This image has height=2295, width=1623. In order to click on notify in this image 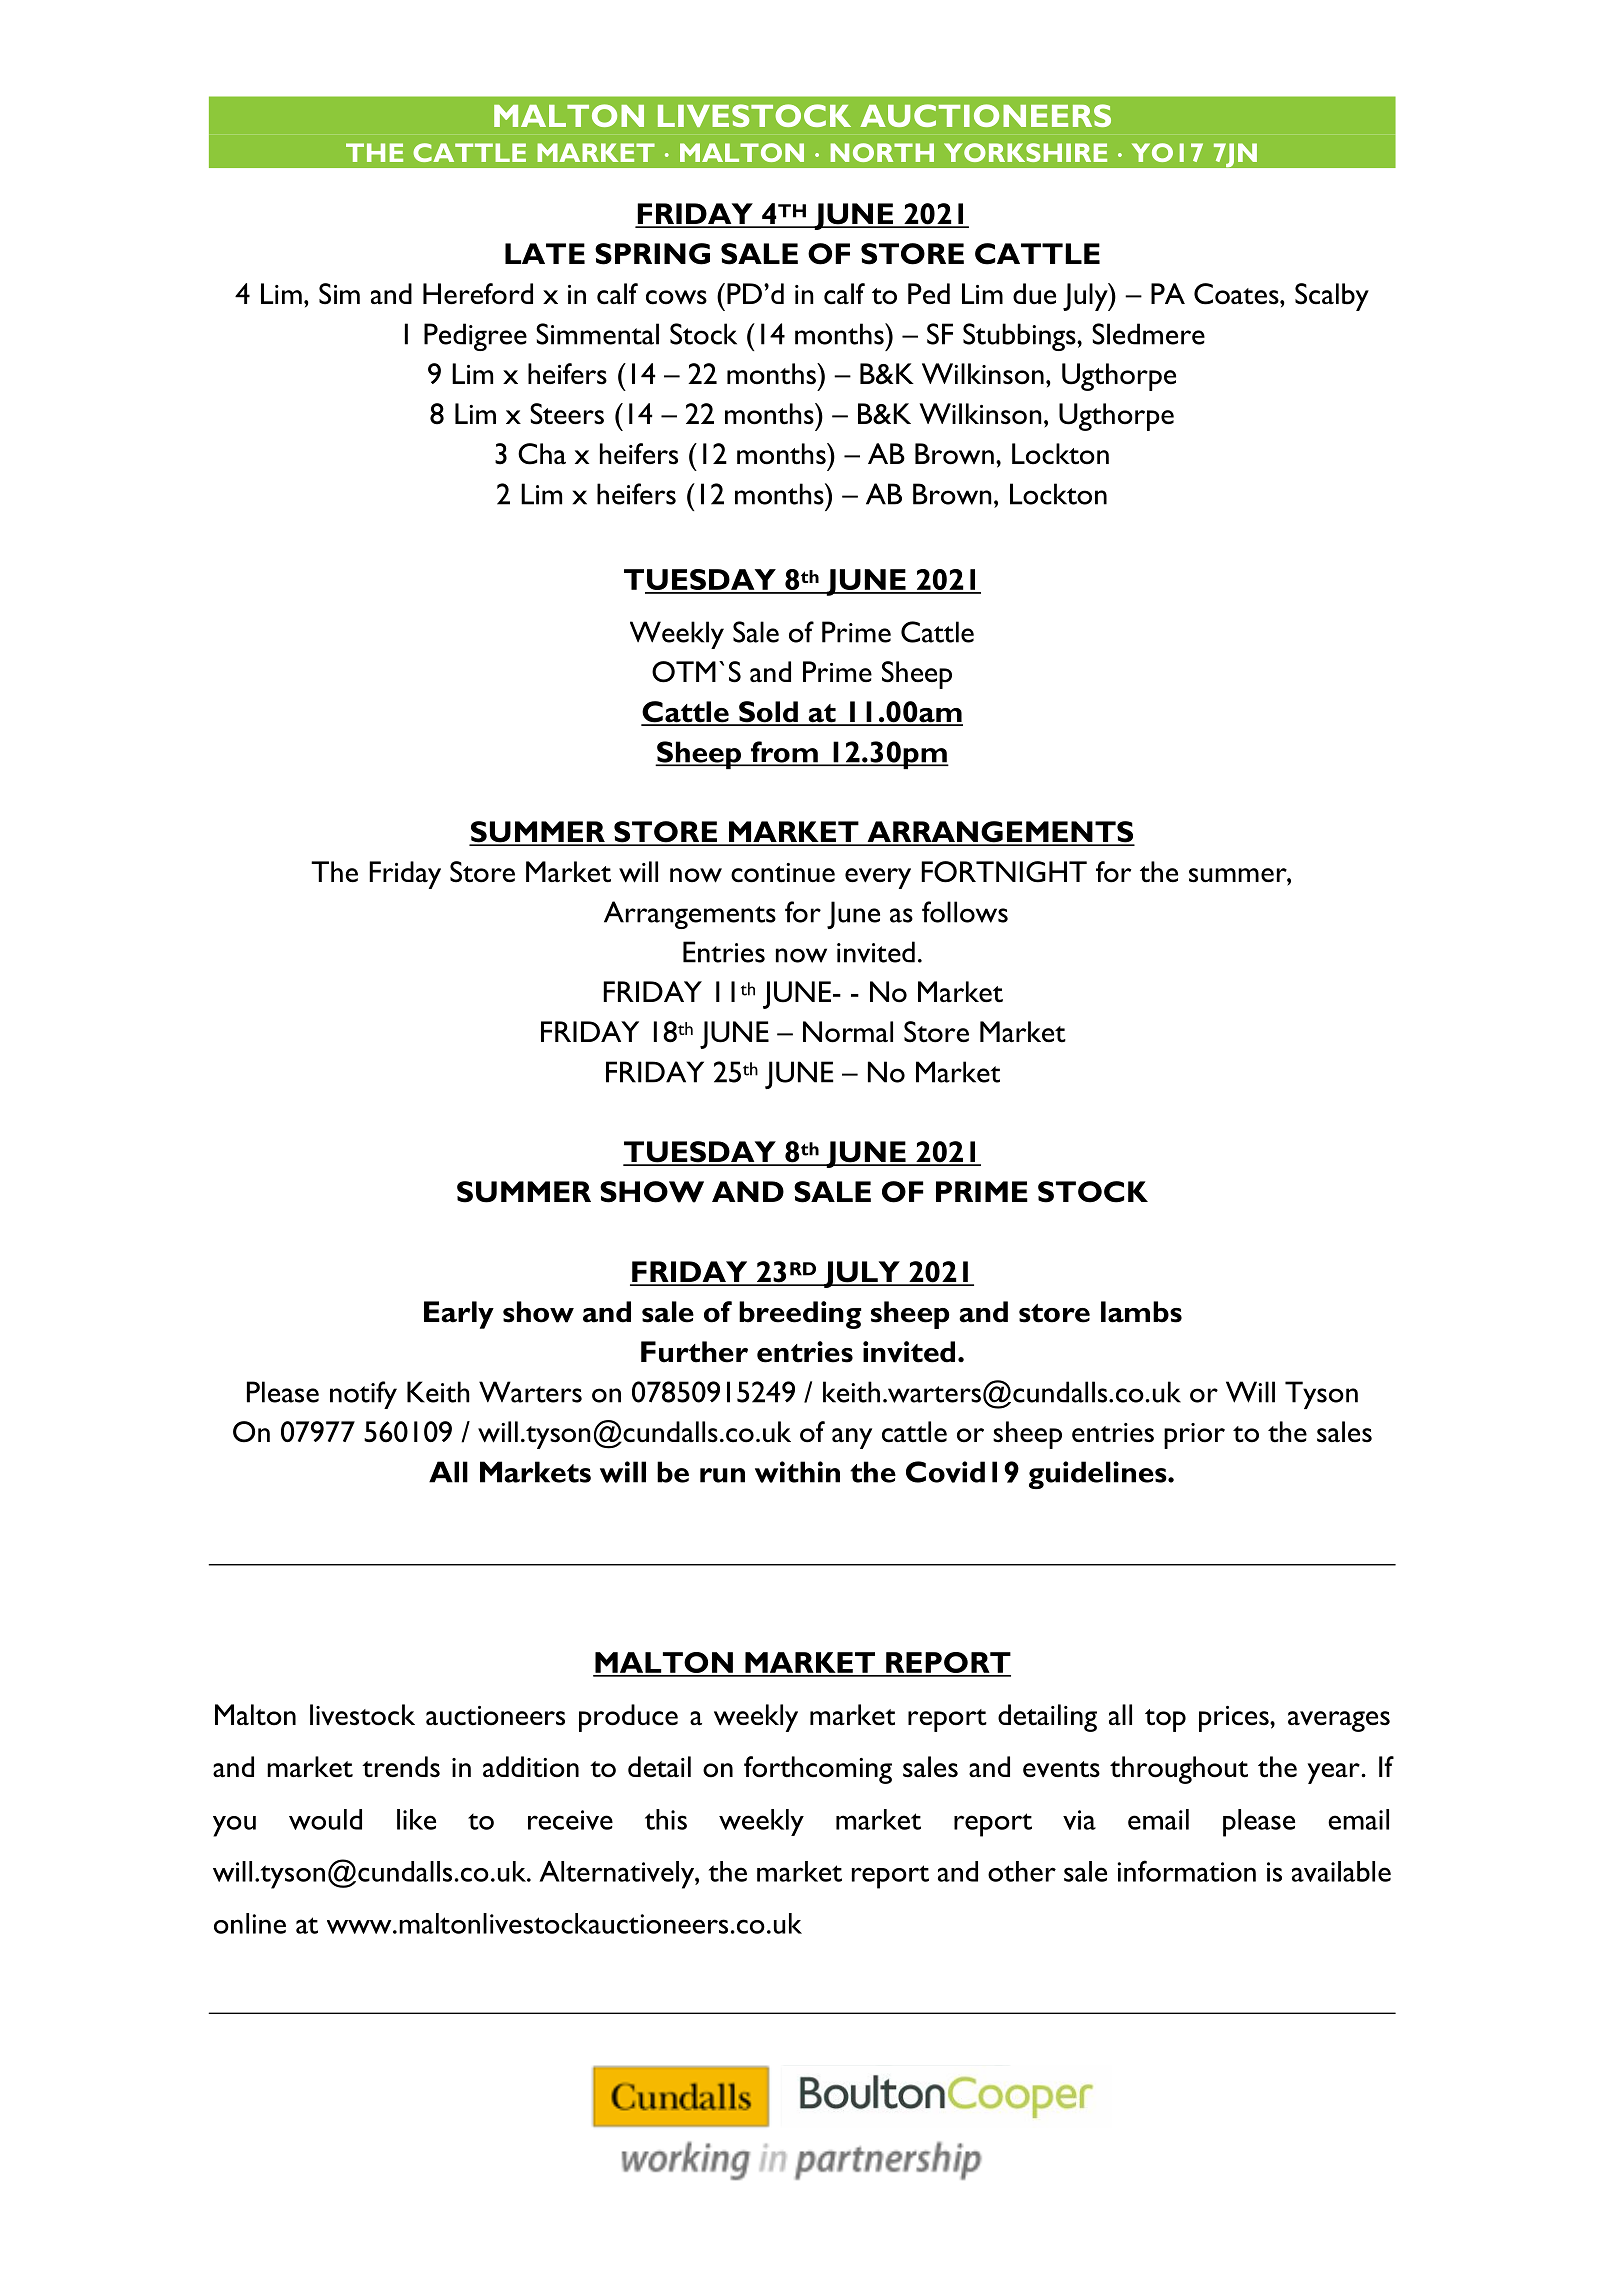, I will do `click(363, 1395)`.
